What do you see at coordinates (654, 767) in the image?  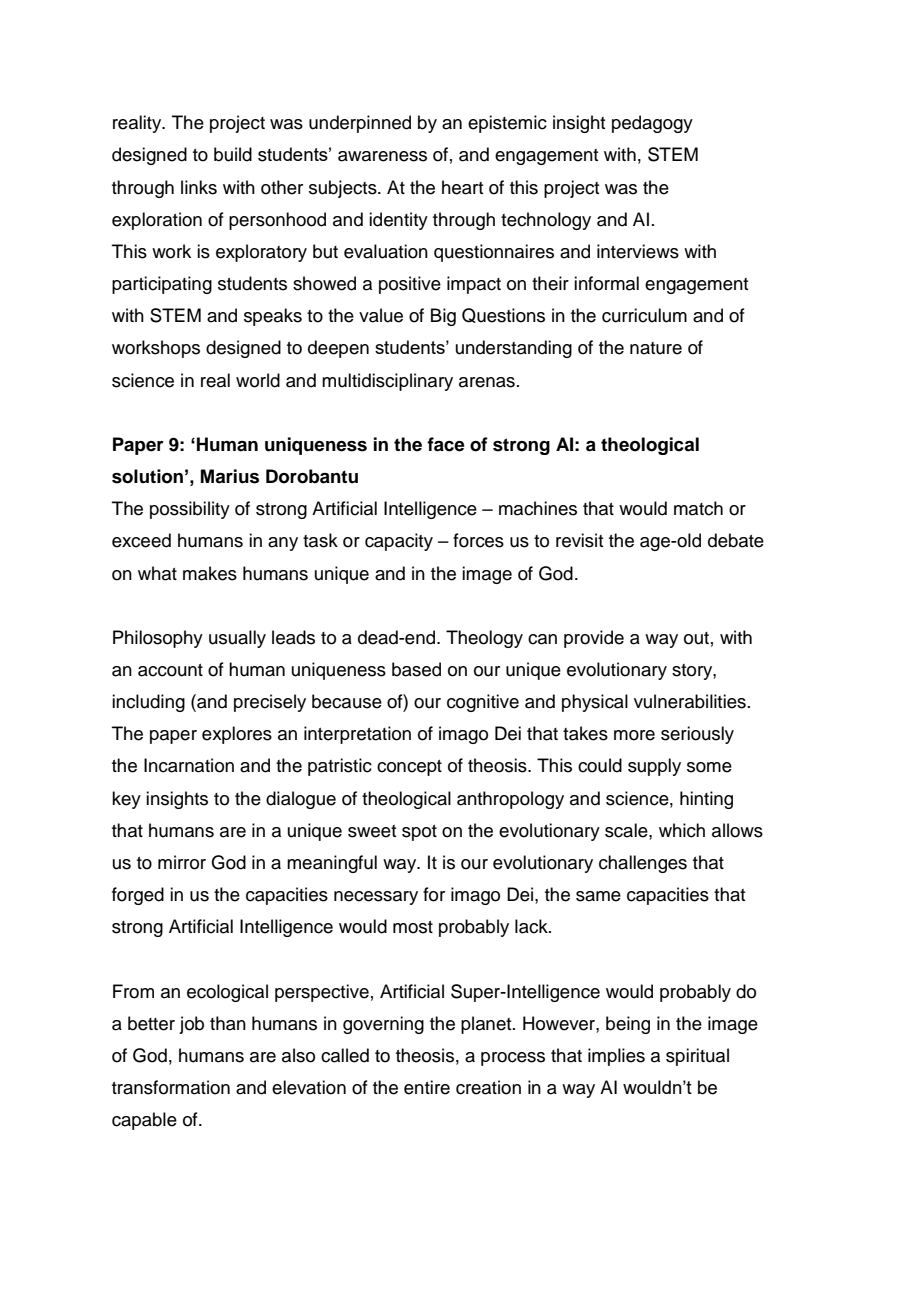 I see `supply` at bounding box center [654, 767].
